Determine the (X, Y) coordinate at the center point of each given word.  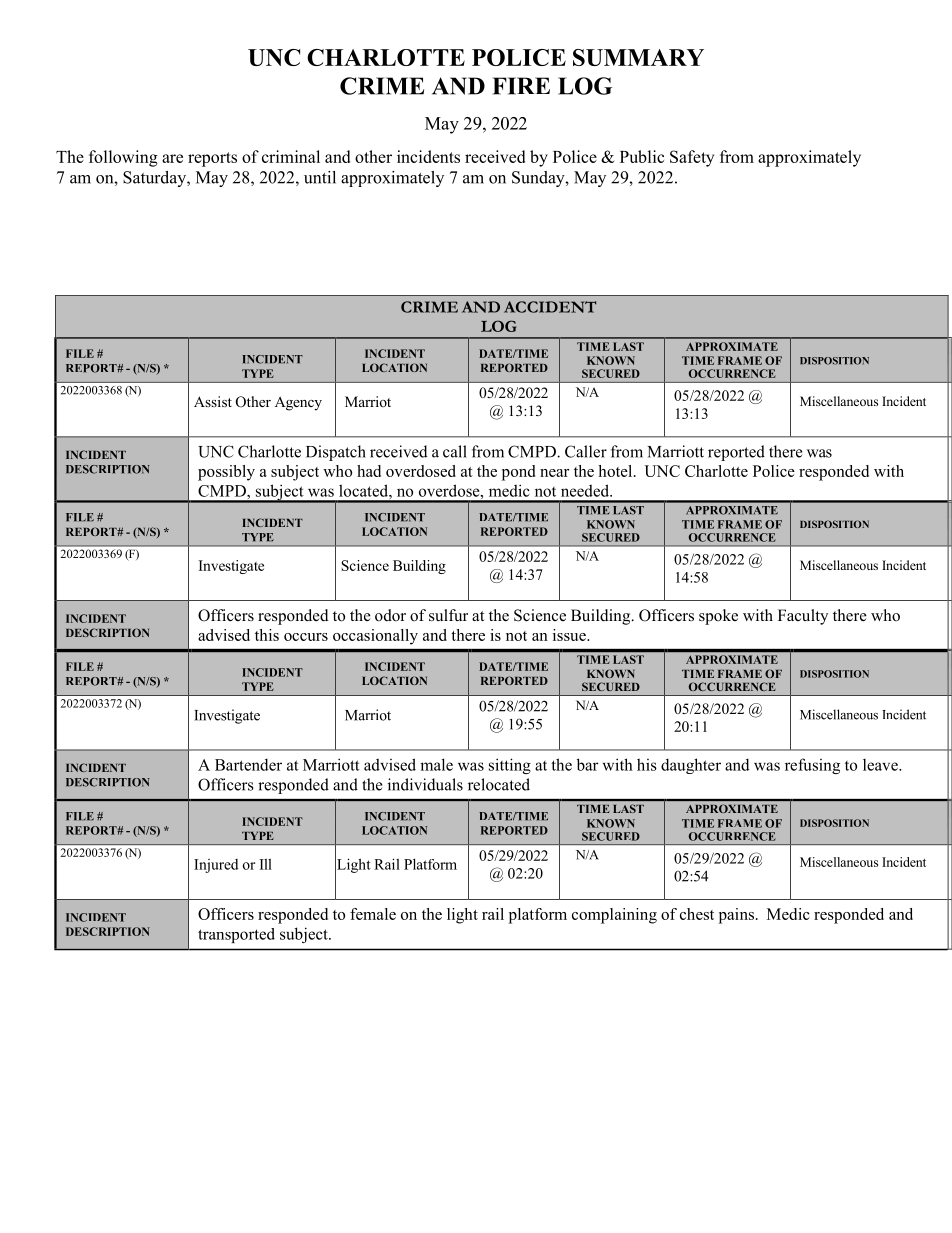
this (267, 635)
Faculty (803, 617)
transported (236, 935)
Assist (213, 401)
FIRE (521, 86)
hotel (616, 471)
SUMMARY (638, 57)
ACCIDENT (550, 307)
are (172, 158)
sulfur (448, 615)
